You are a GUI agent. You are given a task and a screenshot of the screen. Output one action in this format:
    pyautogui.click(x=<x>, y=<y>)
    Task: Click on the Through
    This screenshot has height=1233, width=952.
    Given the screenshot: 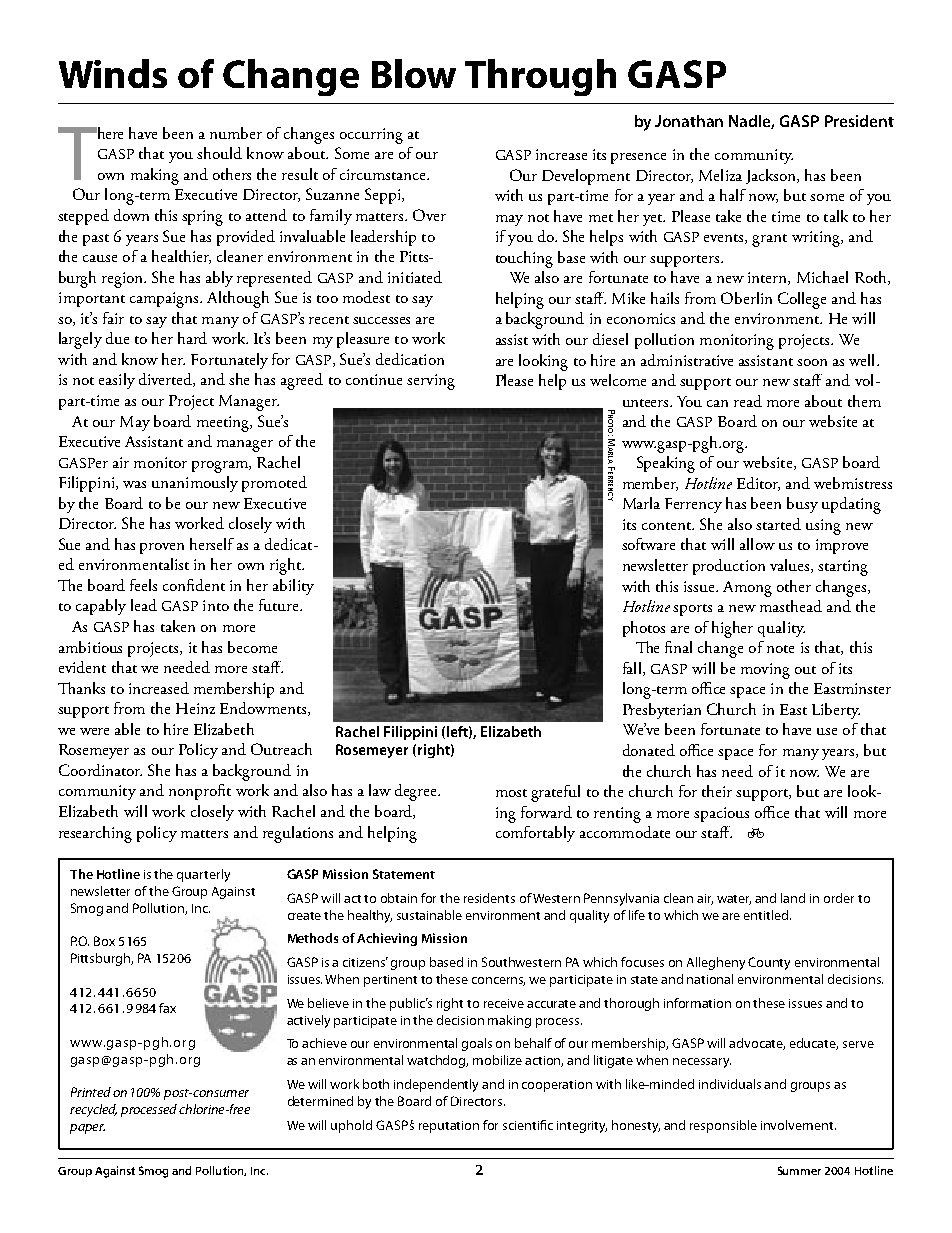 What is the action you would take?
    pyautogui.click(x=540, y=77)
